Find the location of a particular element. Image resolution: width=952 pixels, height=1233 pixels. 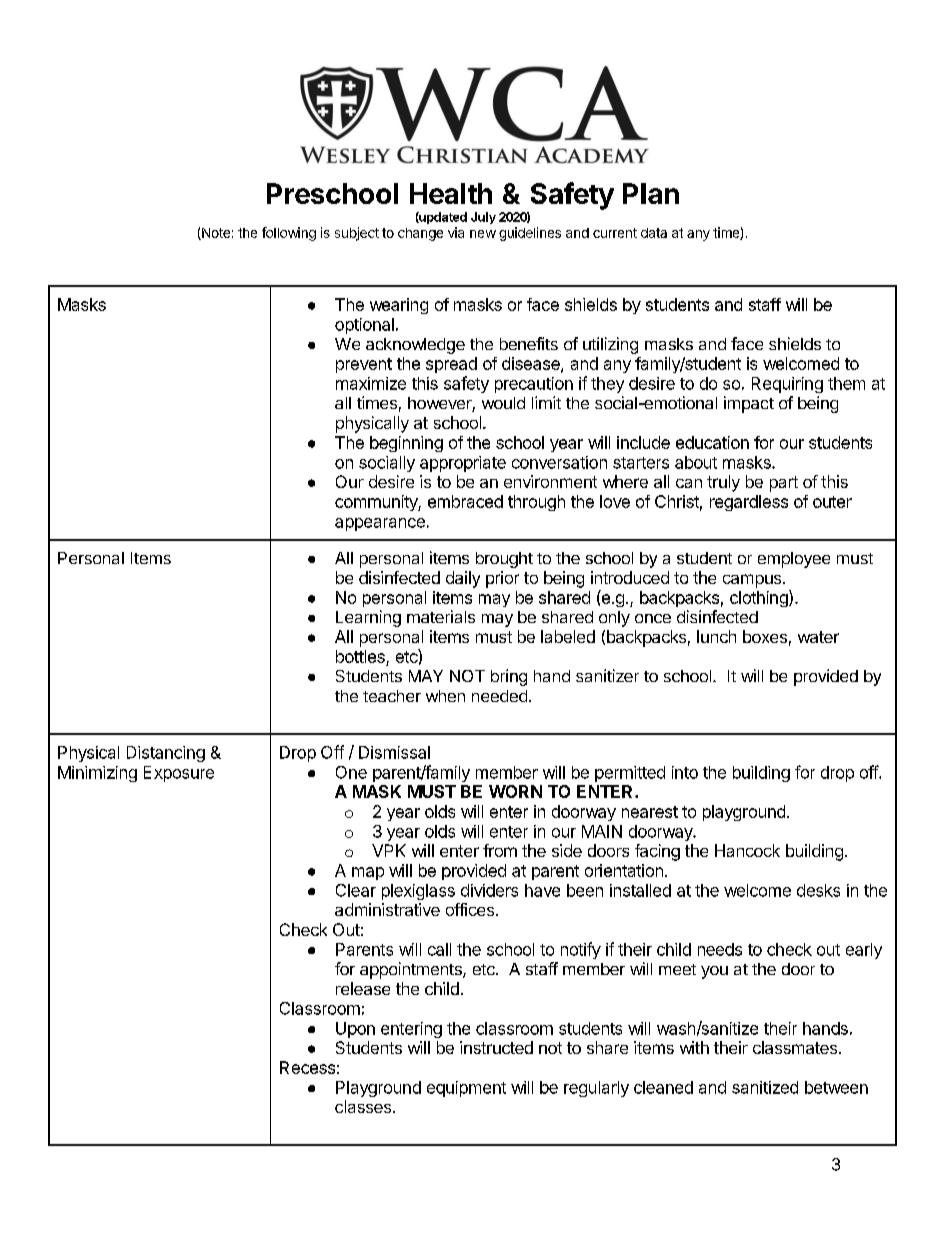

equipment is located at coordinates (466, 1089).
